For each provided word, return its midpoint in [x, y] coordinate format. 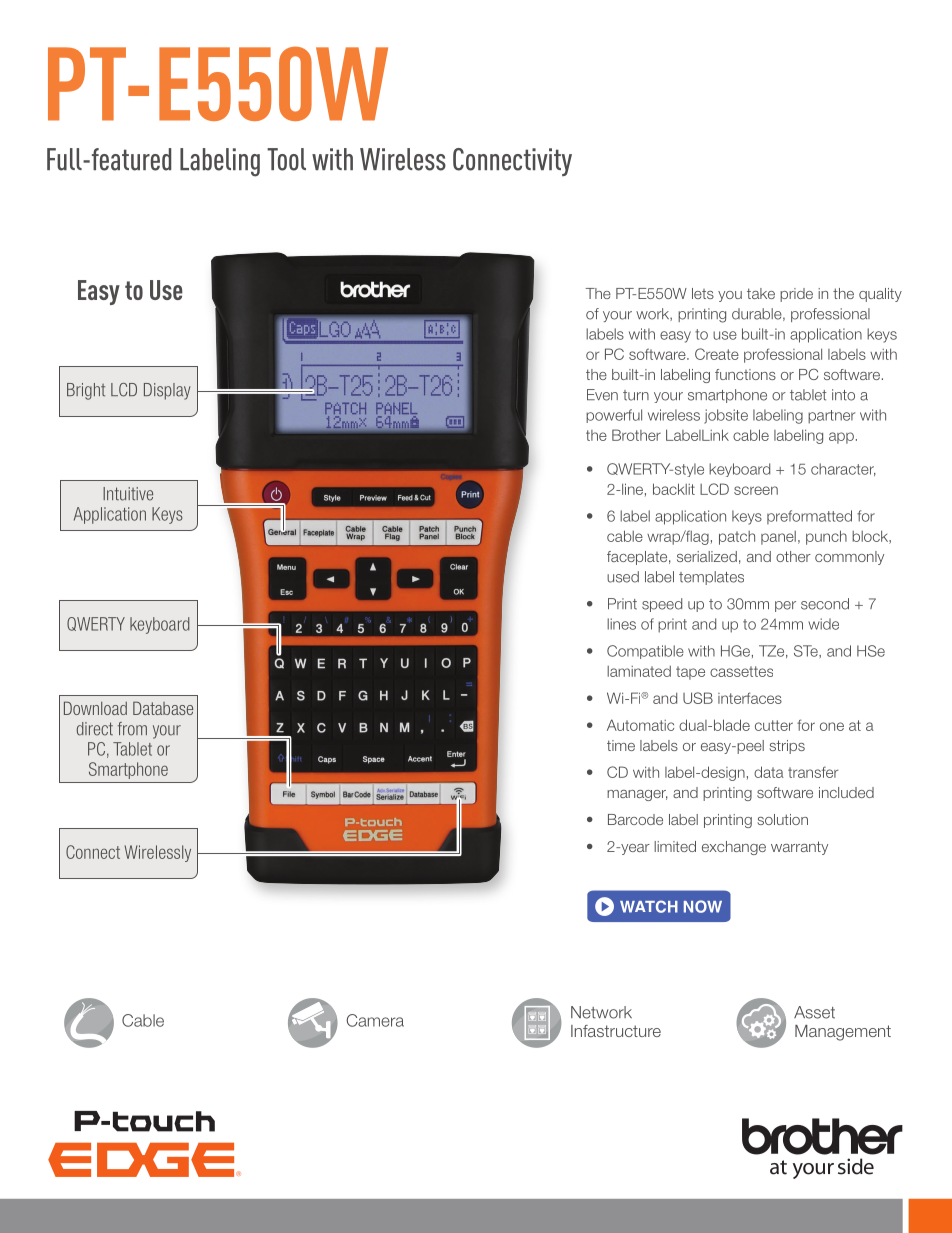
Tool [286, 159]
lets [703, 293]
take [761, 293]
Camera [375, 1020]
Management [843, 1033]
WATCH [649, 906]
